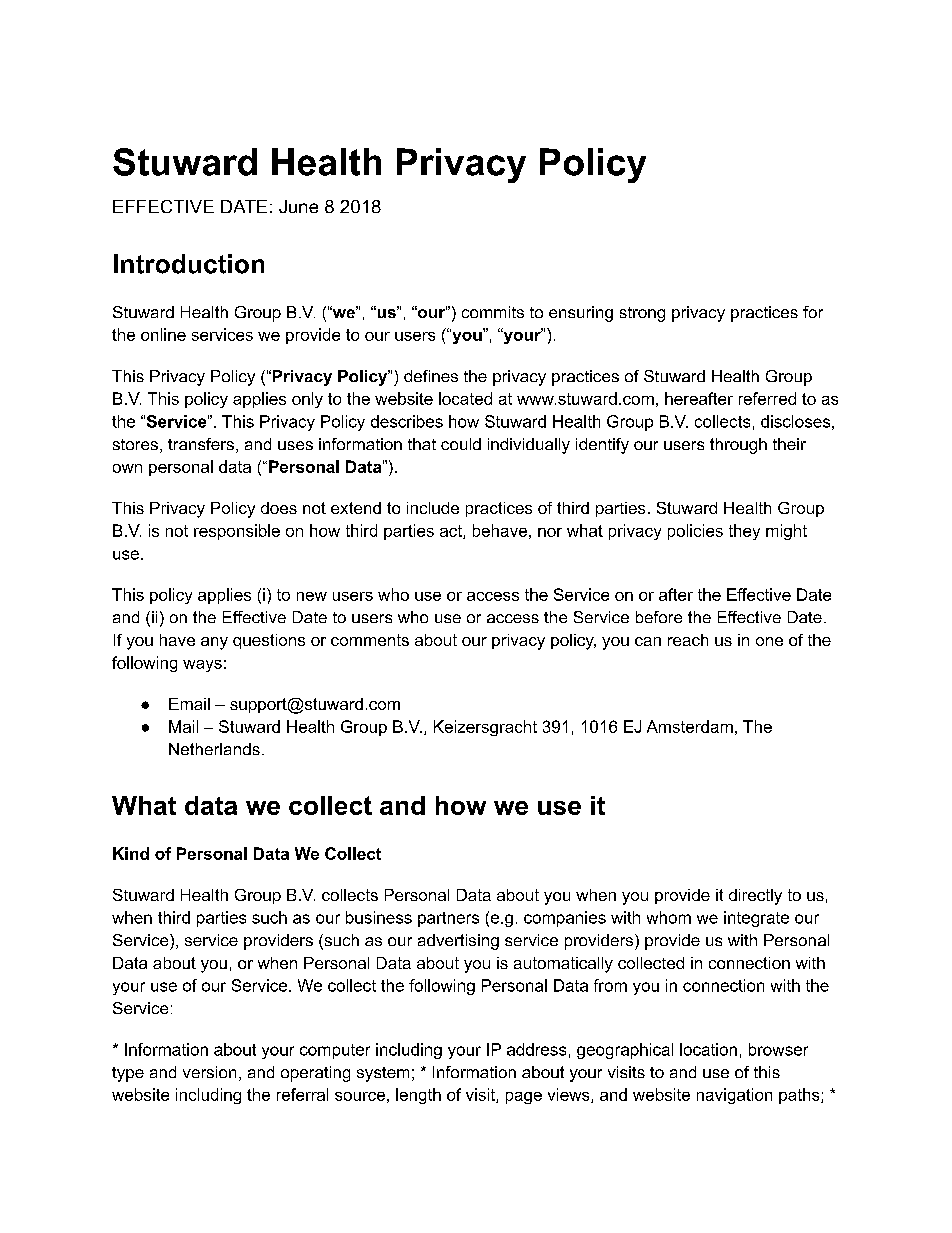 The width and height of the image is (952, 1233). I want to click on transfers, so click(201, 444).
